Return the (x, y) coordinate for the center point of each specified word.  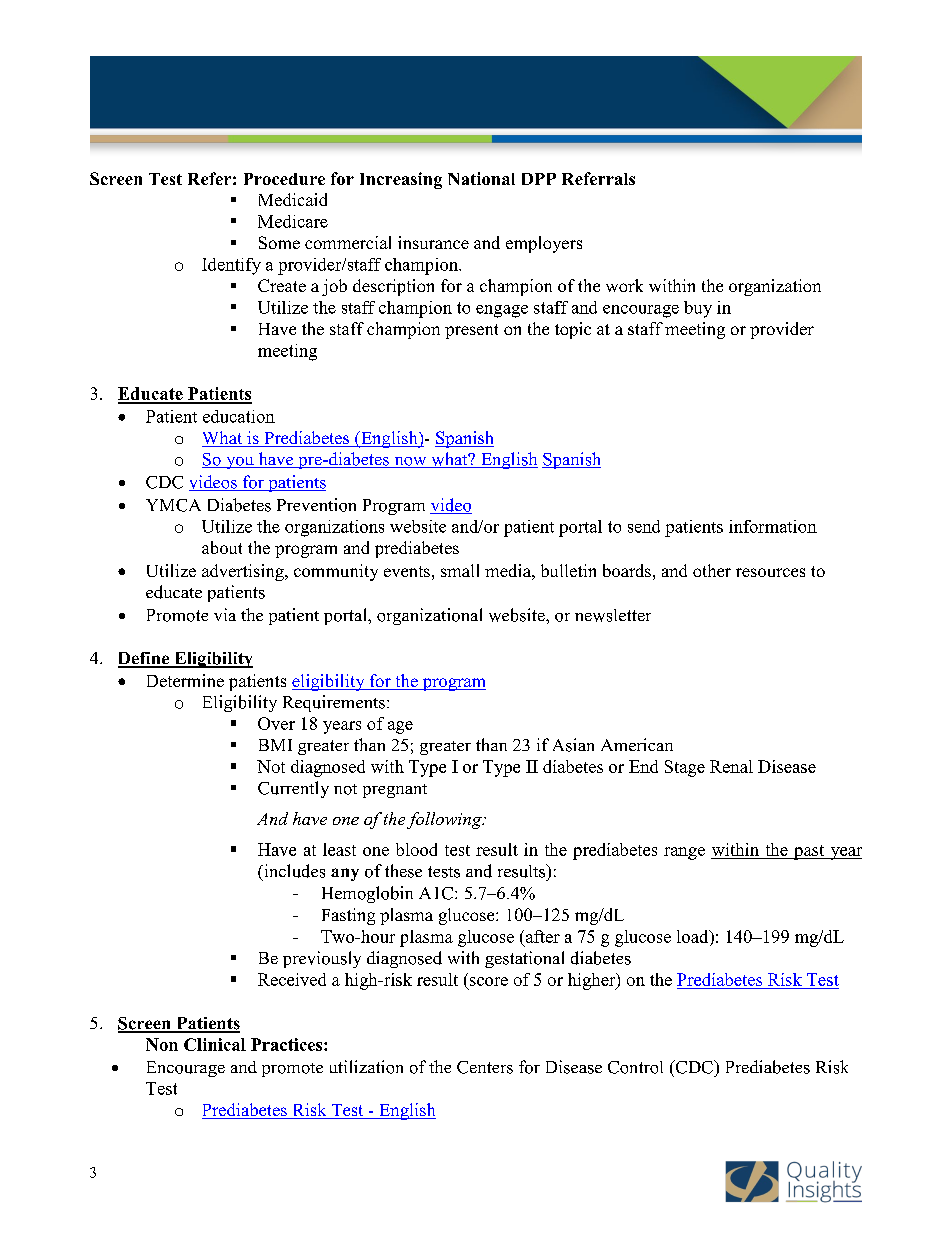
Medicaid (293, 199)
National (481, 178)
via (225, 614)
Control (635, 1067)
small (460, 570)
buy (698, 309)
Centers (485, 1067)
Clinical (215, 1044)
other (712, 570)
